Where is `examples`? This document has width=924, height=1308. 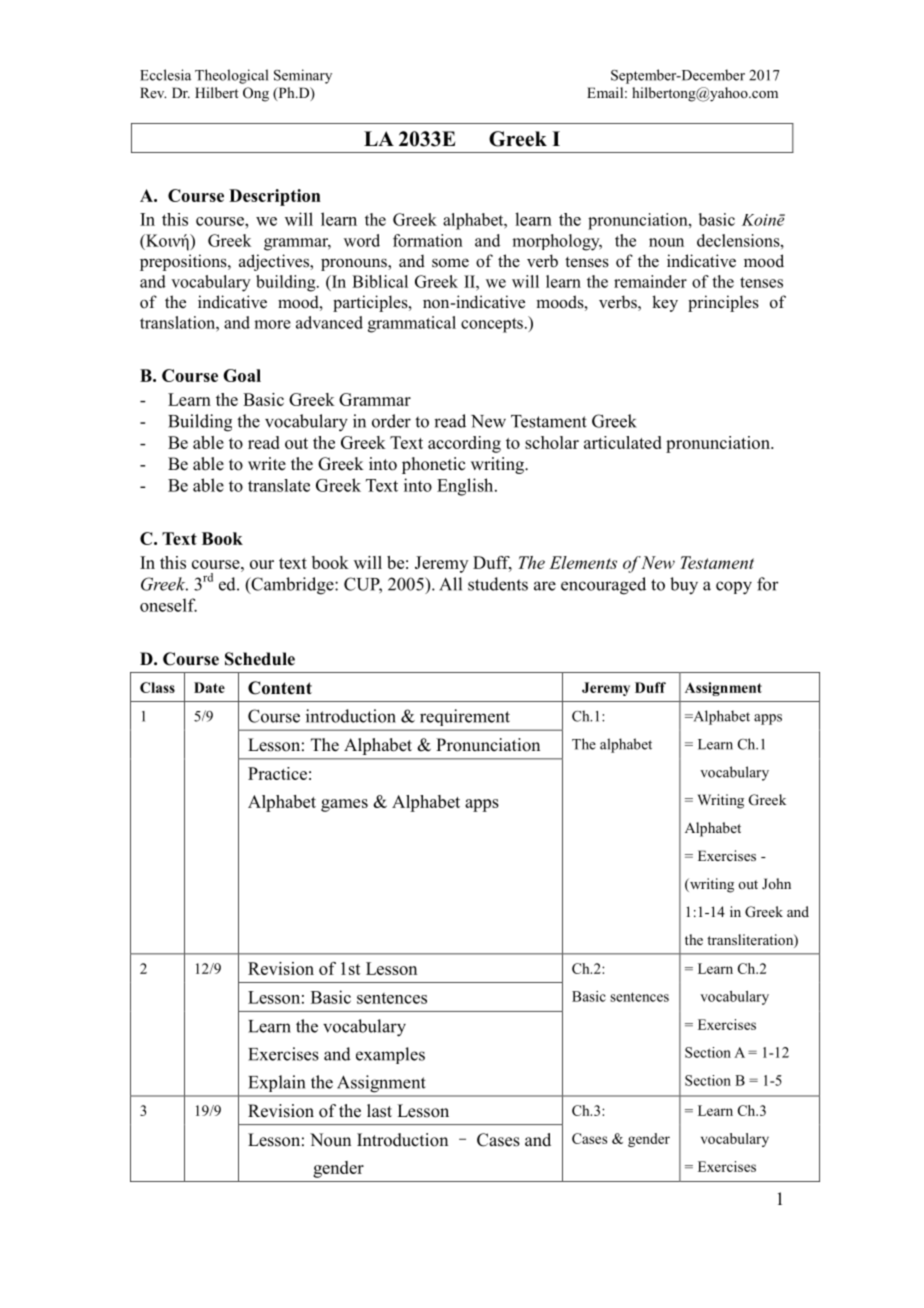
examples is located at coordinates (390, 1055).
